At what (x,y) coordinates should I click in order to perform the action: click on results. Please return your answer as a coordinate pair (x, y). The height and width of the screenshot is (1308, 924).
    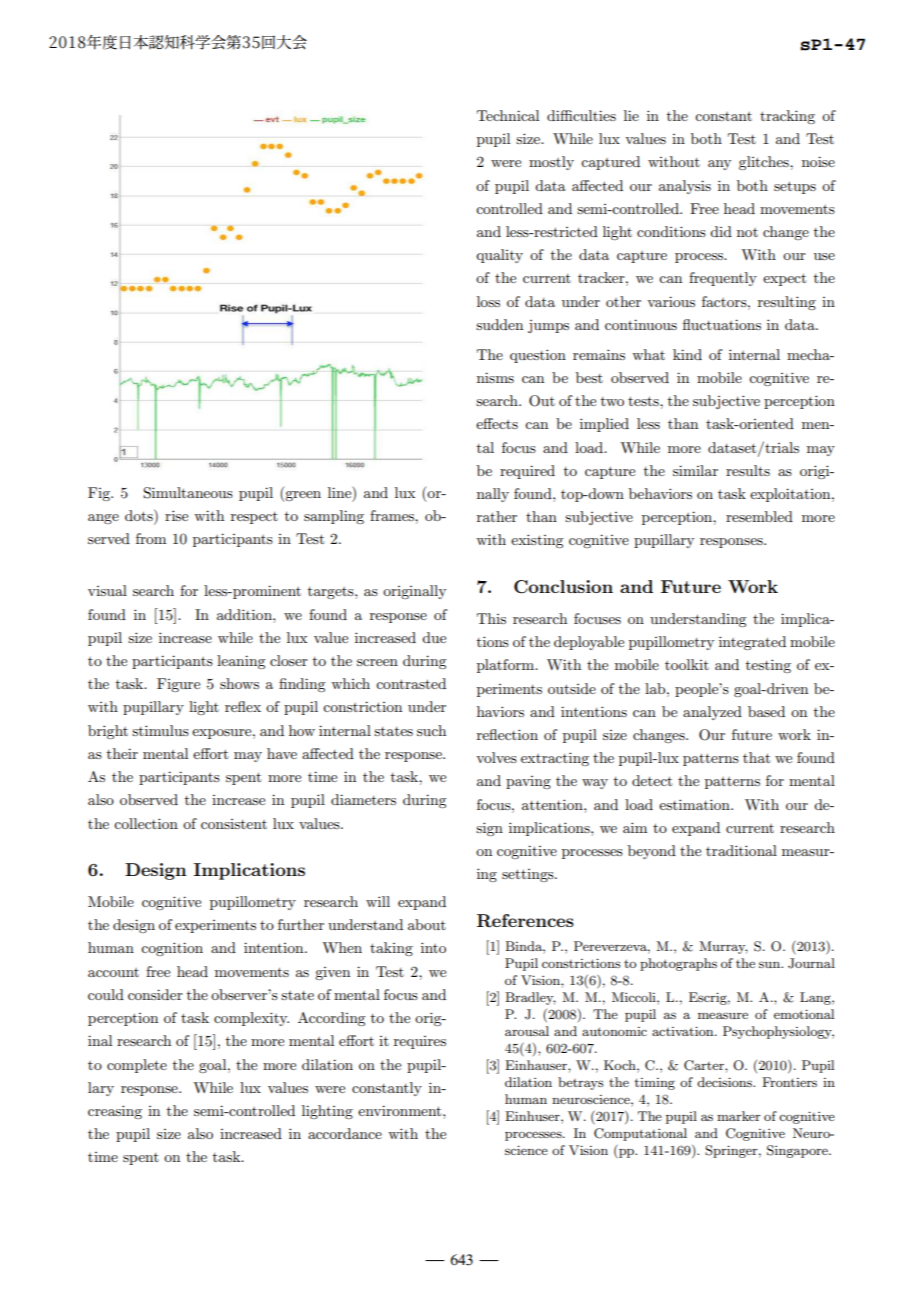
    Looking at the image, I should click on (748, 470).
